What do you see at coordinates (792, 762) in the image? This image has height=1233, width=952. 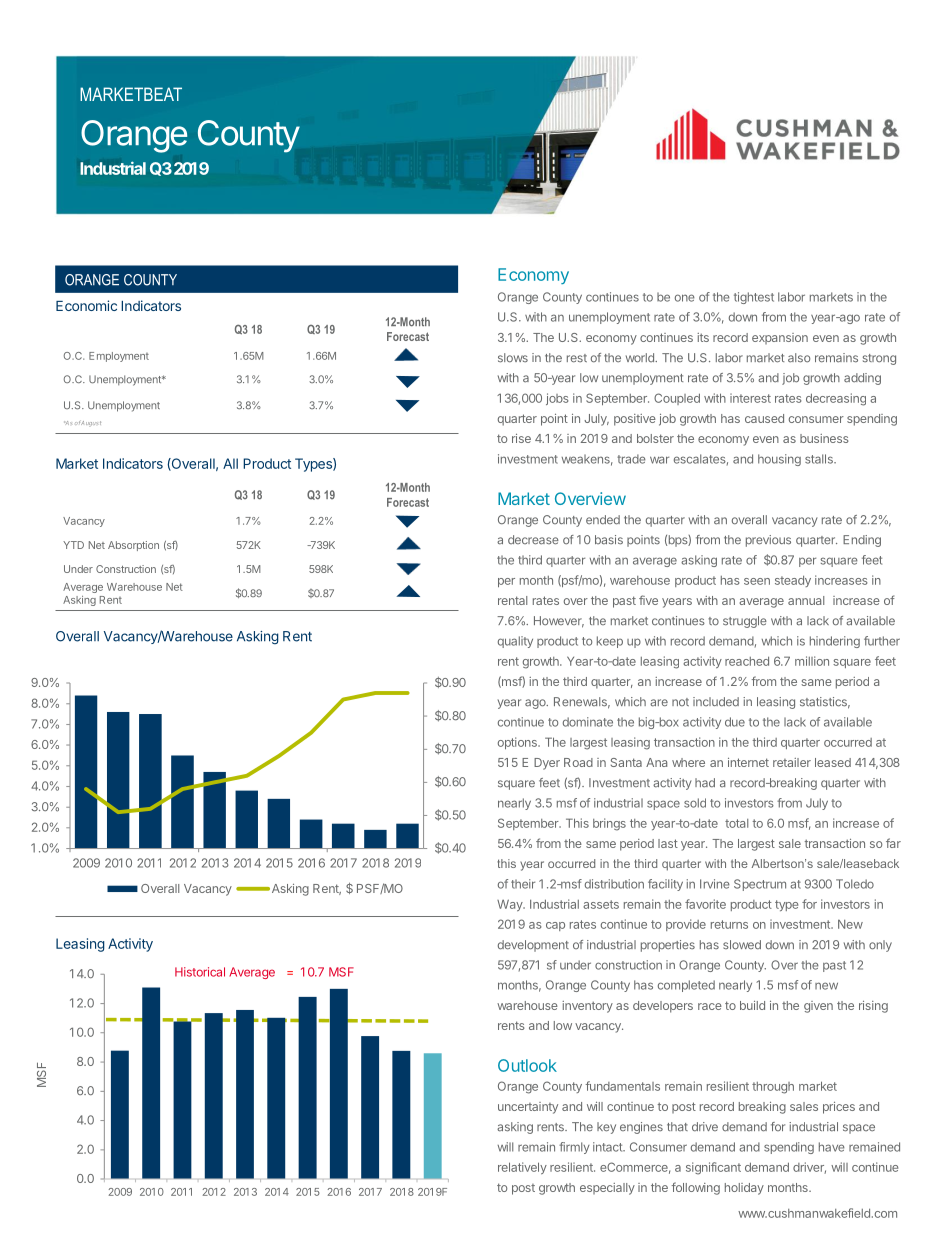 I see `retailer` at bounding box center [792, 762].
